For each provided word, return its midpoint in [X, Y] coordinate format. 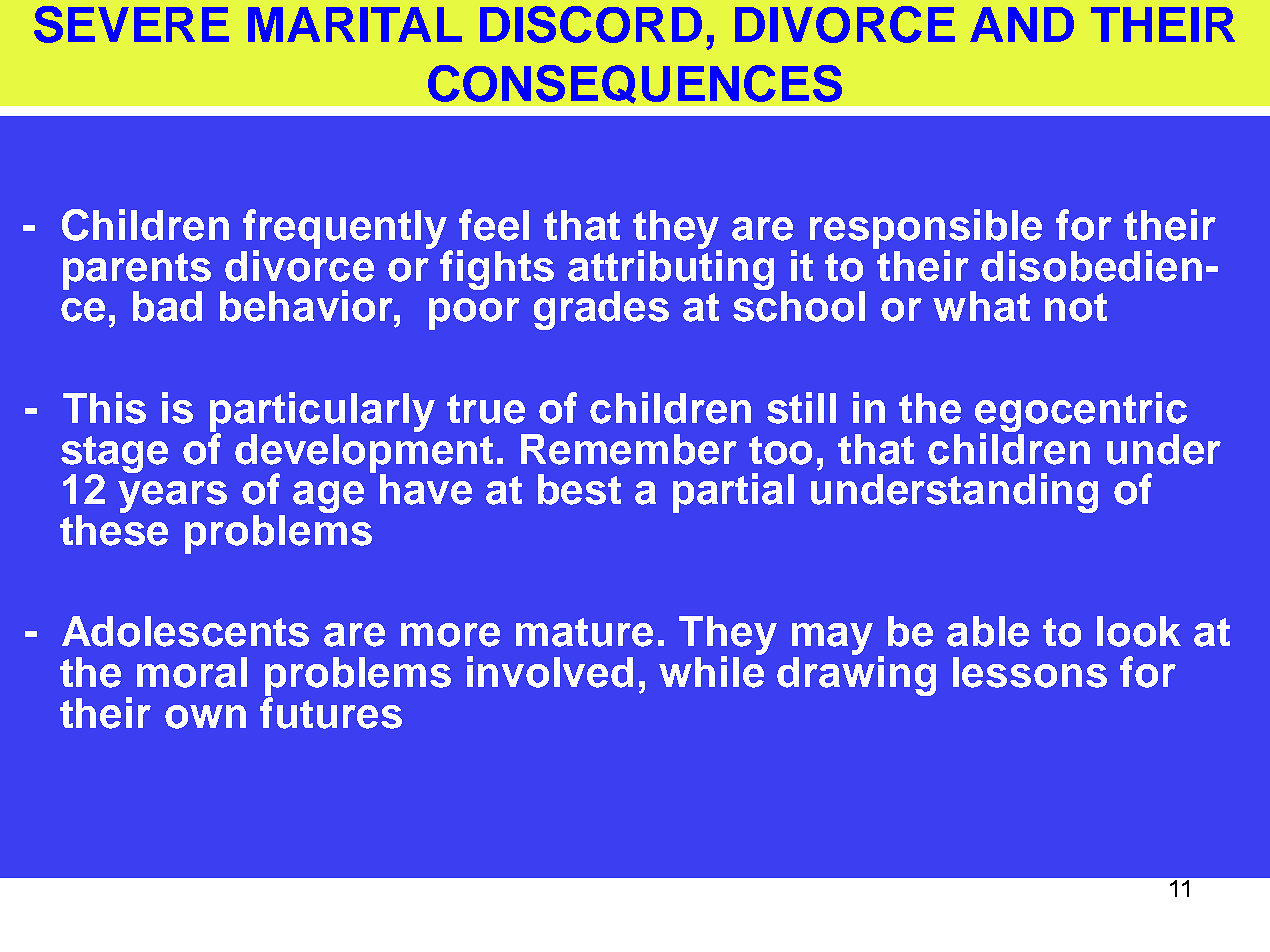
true [486, 409]
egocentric [1081, 413]
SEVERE [131, 24]
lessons [1030, 672]
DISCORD [591, 24]
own [205, 717]
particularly [322, 413]
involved [550, 672]
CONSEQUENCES [635, 84]
